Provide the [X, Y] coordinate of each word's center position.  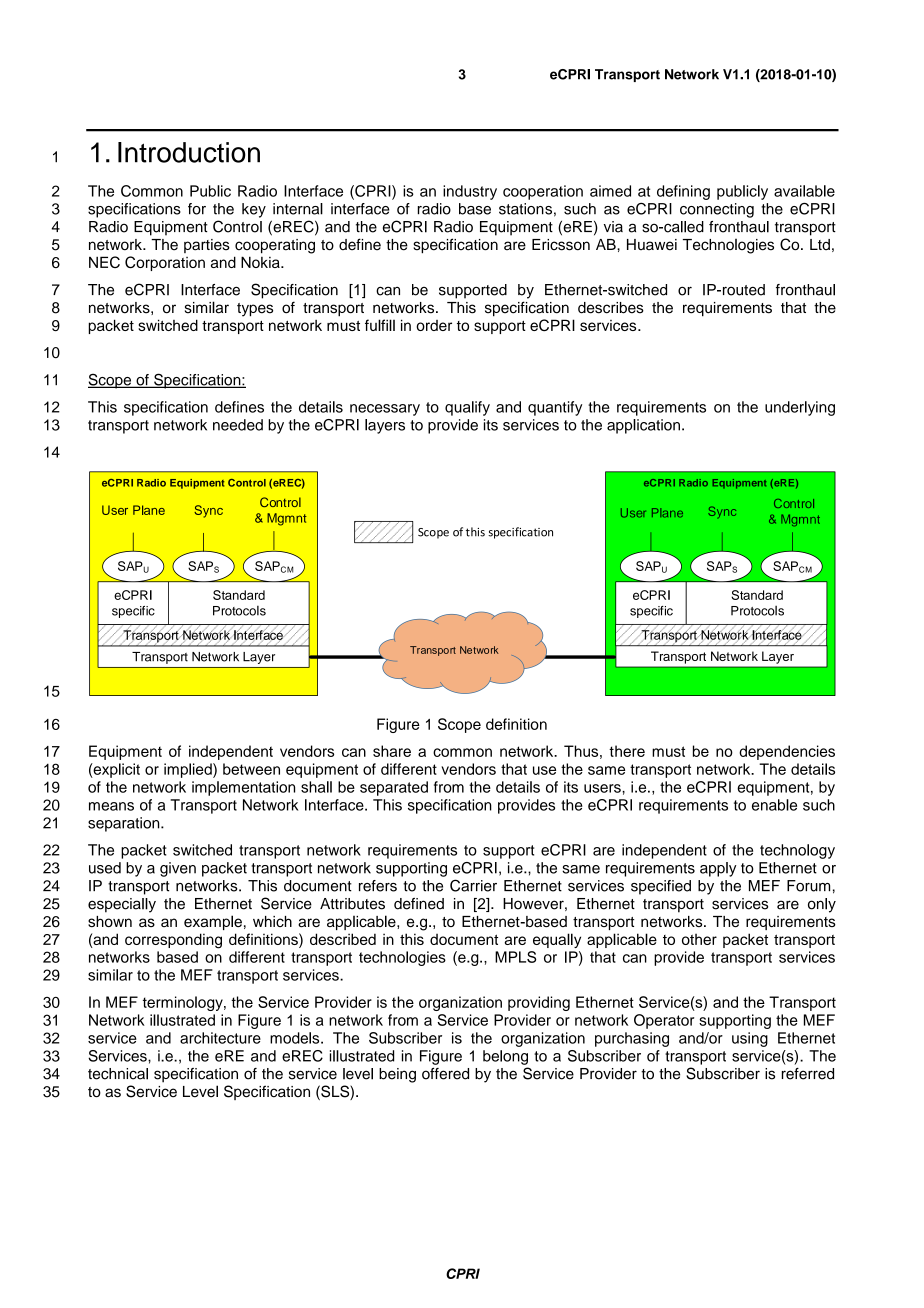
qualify [467, 408]
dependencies [787, 752]
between [251, 769]
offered [445, 1074]
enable [774, 805]
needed [238, 425]
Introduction [189, 152]
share [392, 751]
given [178, 869]
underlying [800, 408]
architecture [220, 1038]
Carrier [473, 885]
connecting [717, 210]
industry [470, 192]
